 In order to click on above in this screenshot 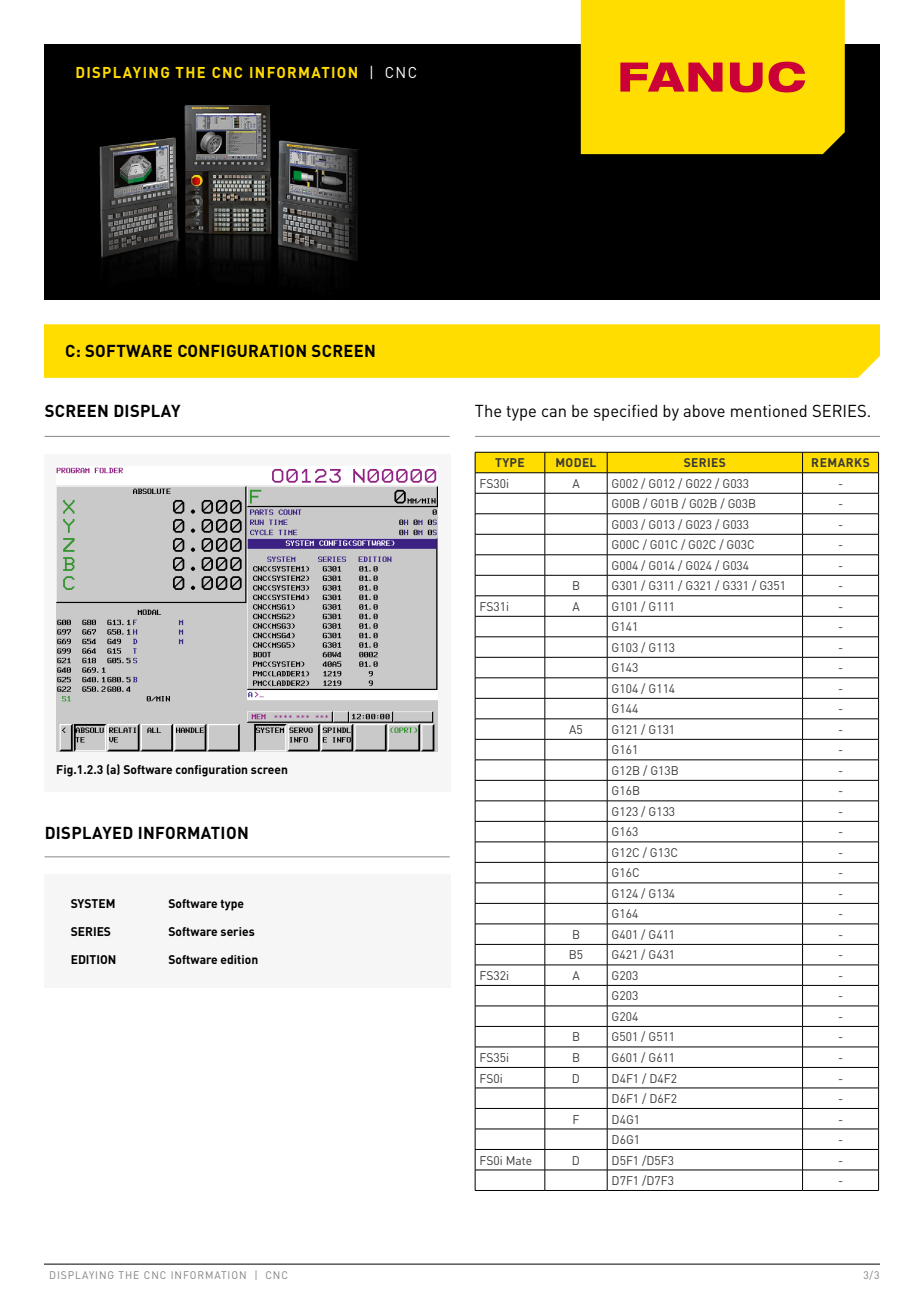, I will do `click(704, 411)`.
